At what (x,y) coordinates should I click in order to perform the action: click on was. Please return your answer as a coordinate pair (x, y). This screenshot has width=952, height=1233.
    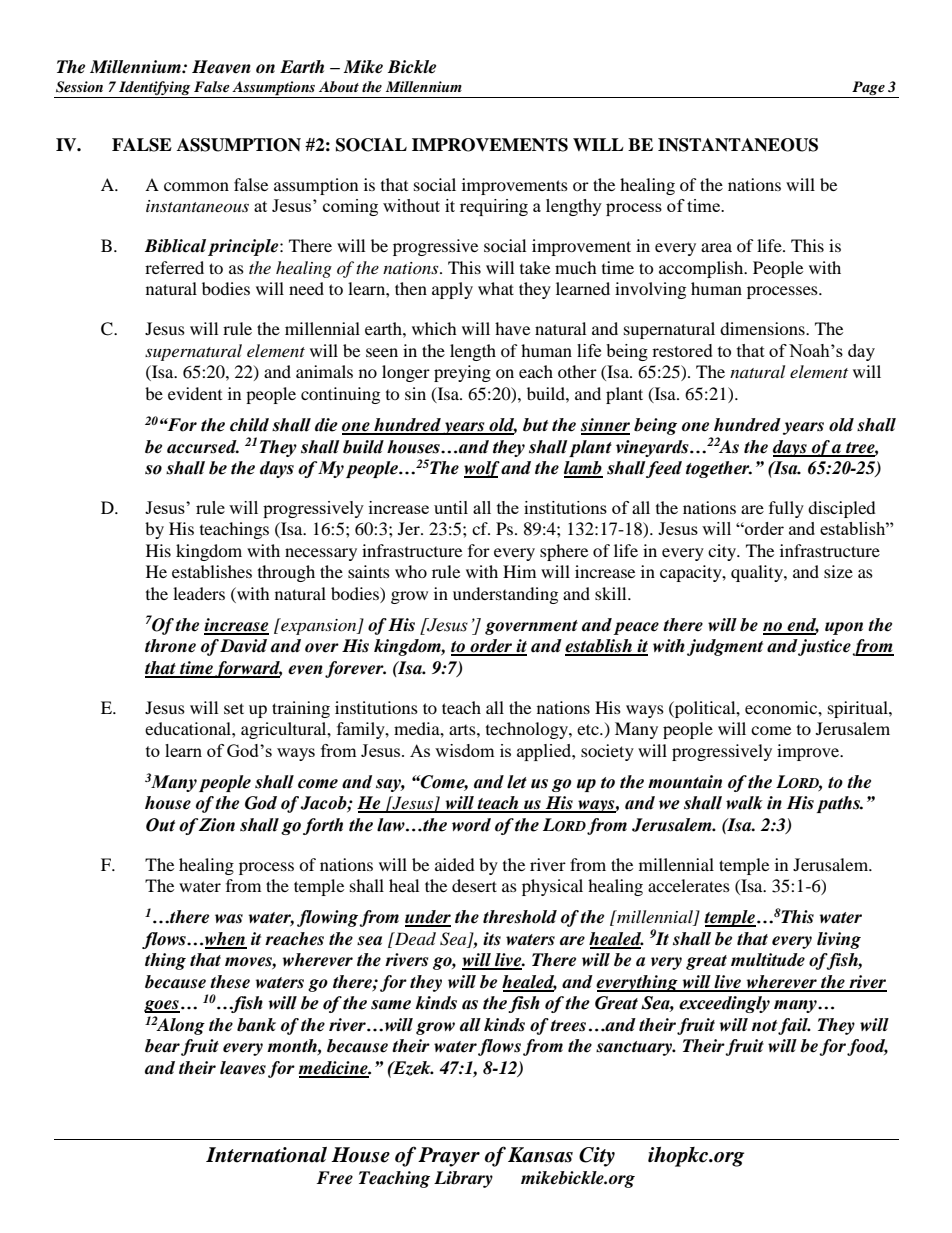
    Looking at the image, I should click on (229, 919).
